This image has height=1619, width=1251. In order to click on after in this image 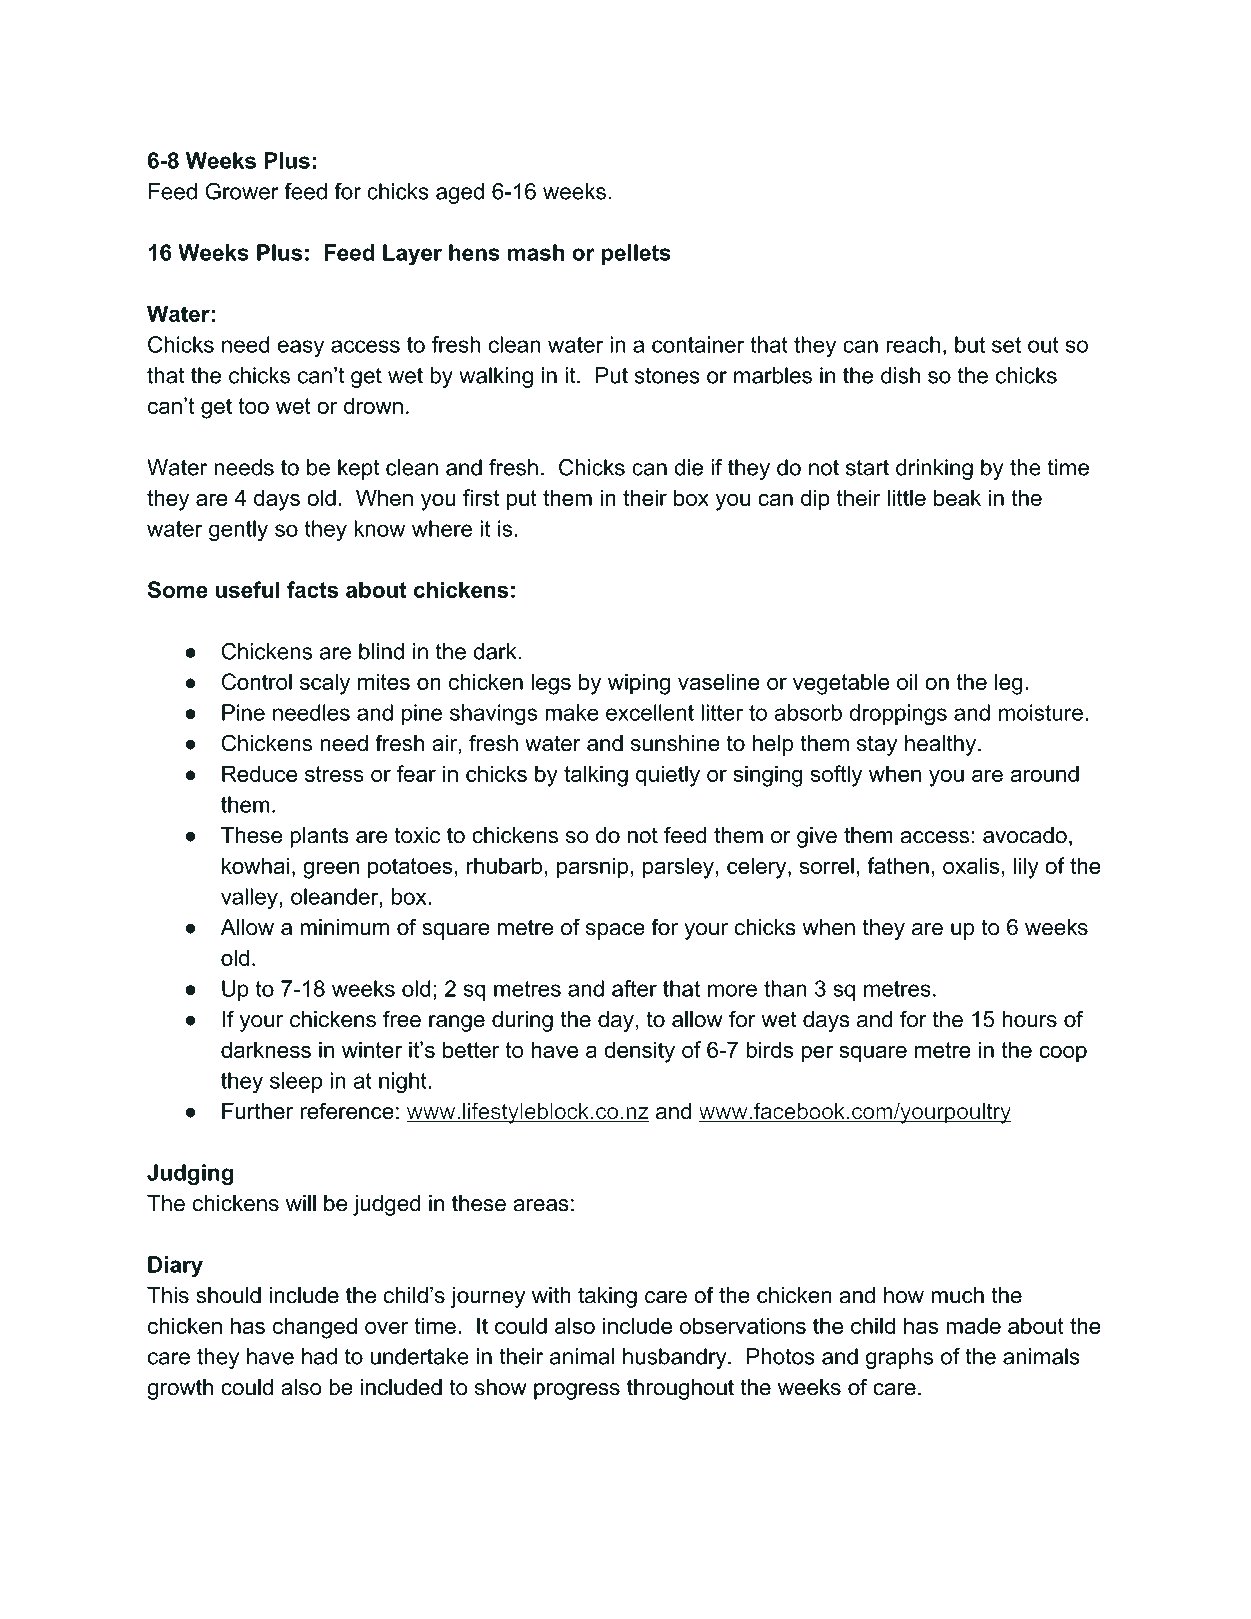, I will do `click(634, 988)`.
